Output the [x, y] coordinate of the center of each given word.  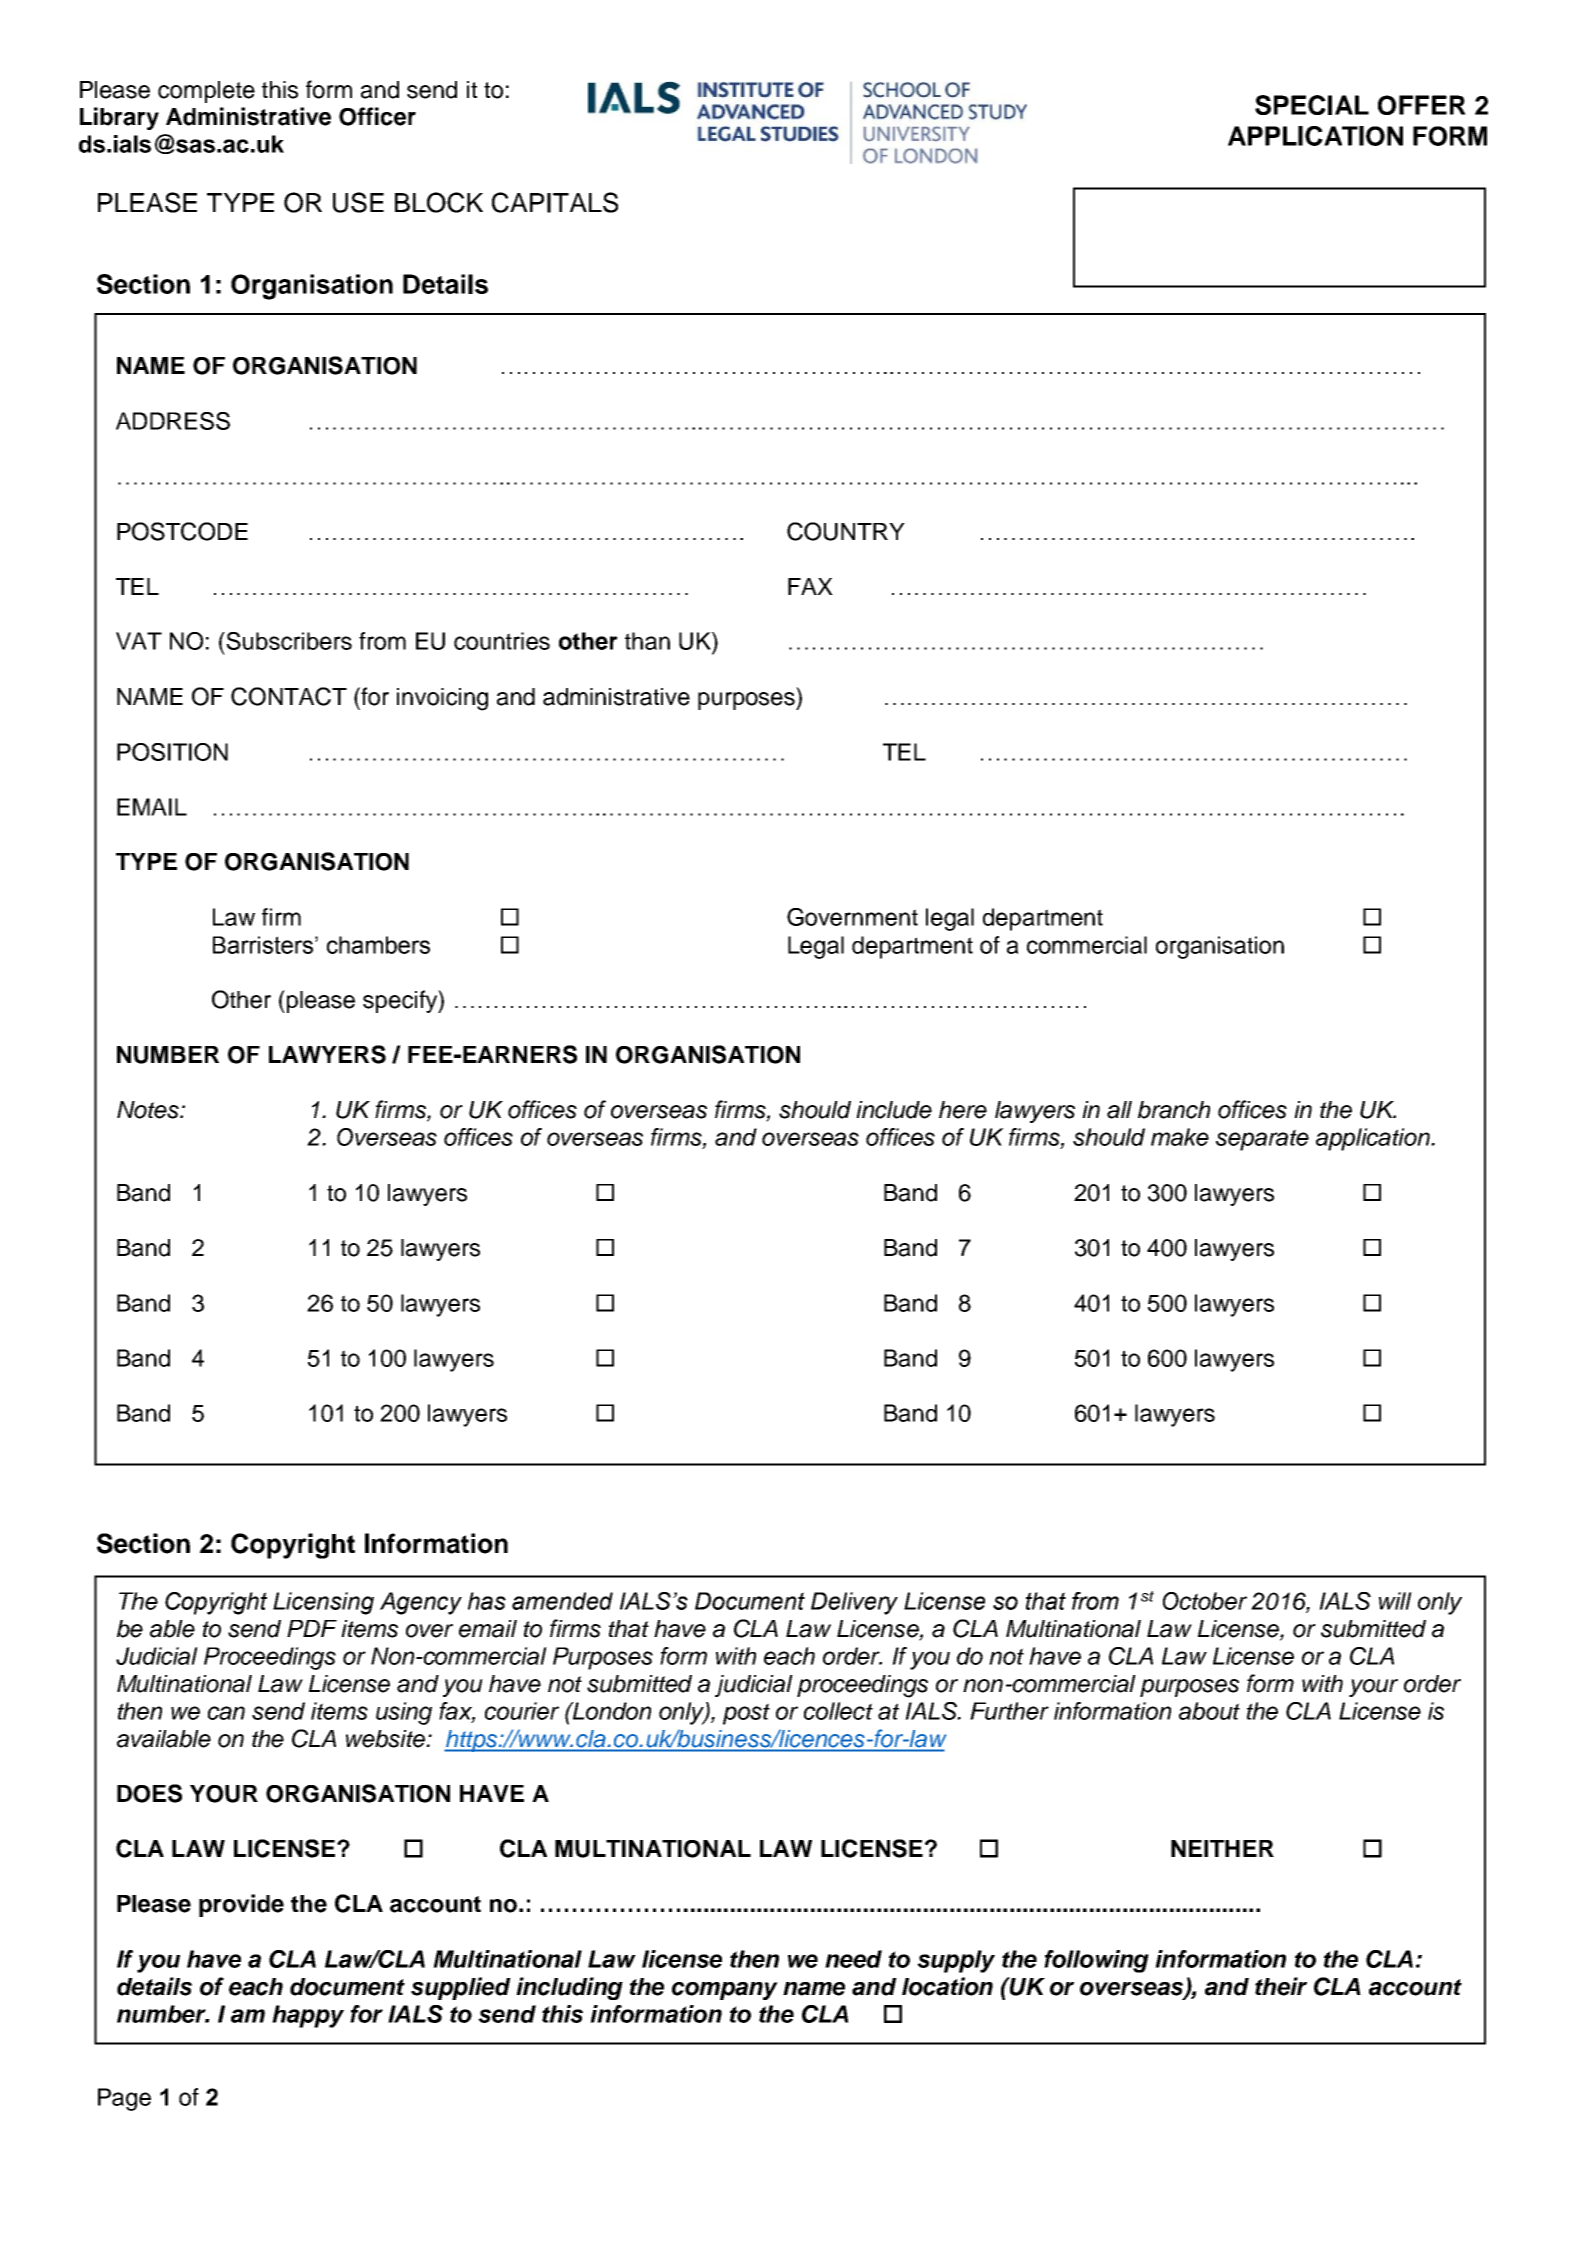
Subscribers [288, 641]
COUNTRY [846, 531]
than [647, 641]
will [1395, 1601]
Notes [149, 1110]
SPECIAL [1312, 105]
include [894, 1110]
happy [308, 2016]
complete [206, 92]
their [1281, 1986]
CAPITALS [555, 202]
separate [1262, 1140]
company [725, 1991]
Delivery [854, 1603]
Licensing [323, 1603]
